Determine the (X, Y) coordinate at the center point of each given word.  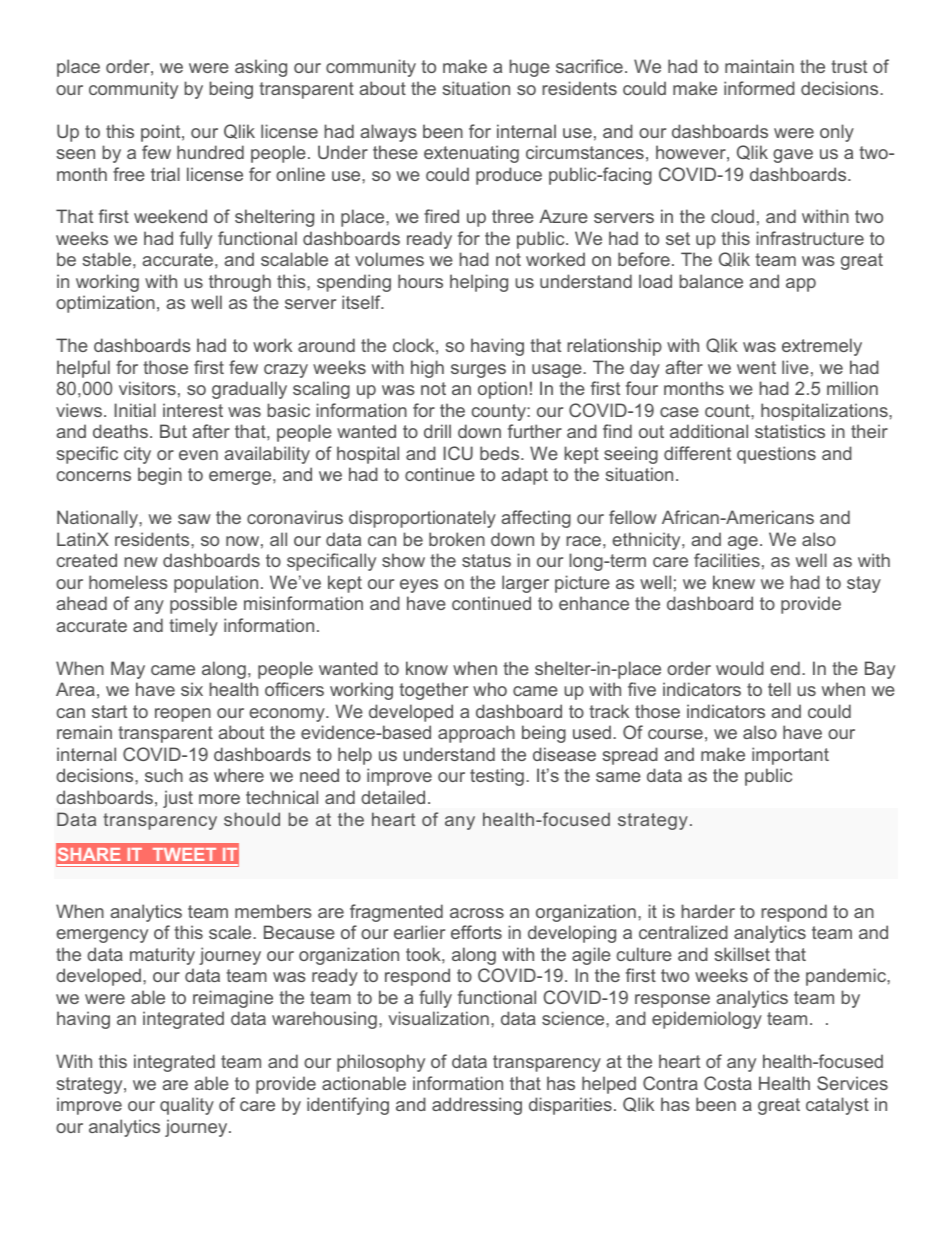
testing (497, 777)
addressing (477, 1106)
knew (734, 582)
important (790, 756)
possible (203, 605)
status (486, 560)
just (178, 799)
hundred (210, 152)
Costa (728, 1083)
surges (478, 371)
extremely (822, 347)
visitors (147, 388)
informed (759, 88)
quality (187, 1106)
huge (529, 68)
